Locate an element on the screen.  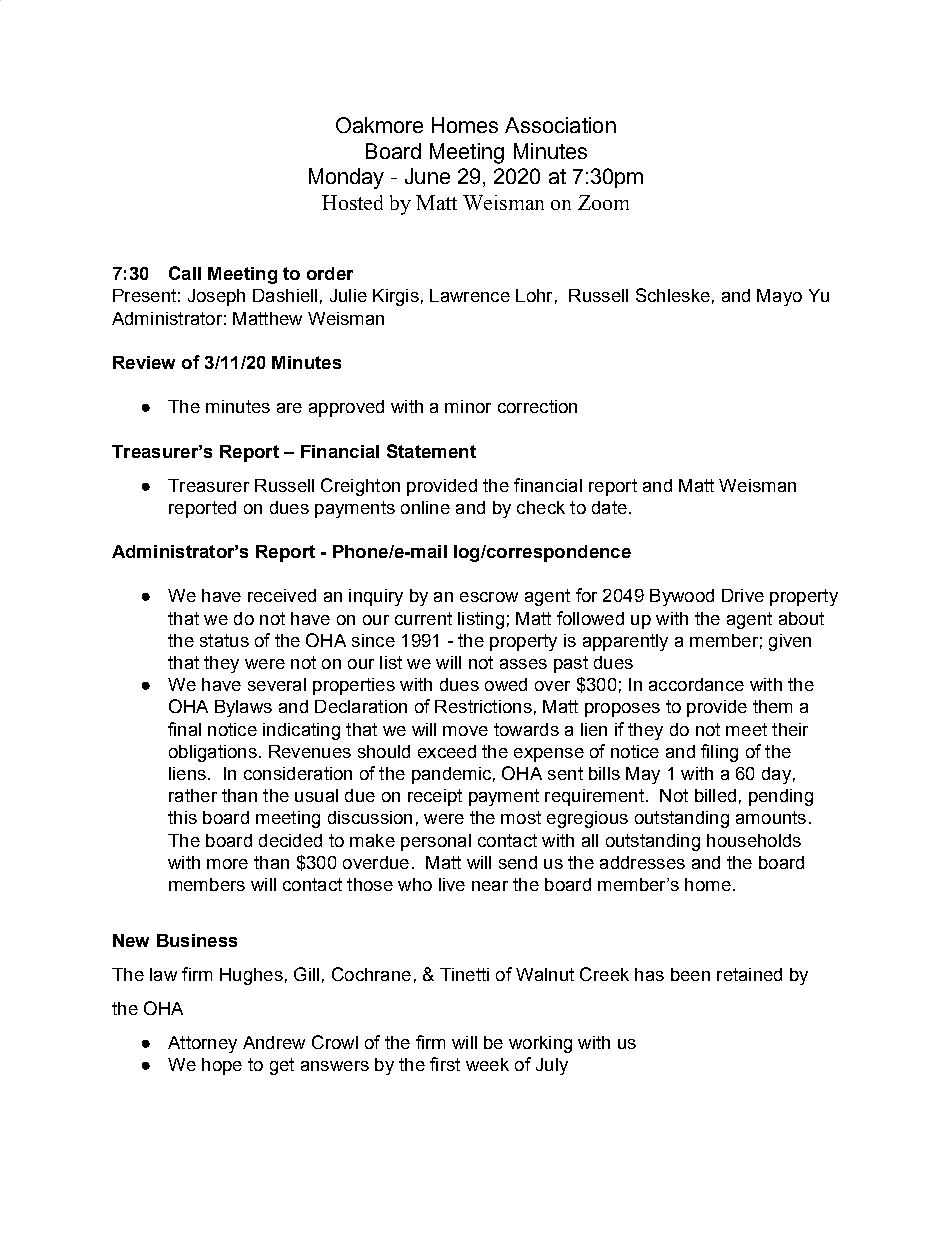
receipt is located at coordinates (435, 797).
